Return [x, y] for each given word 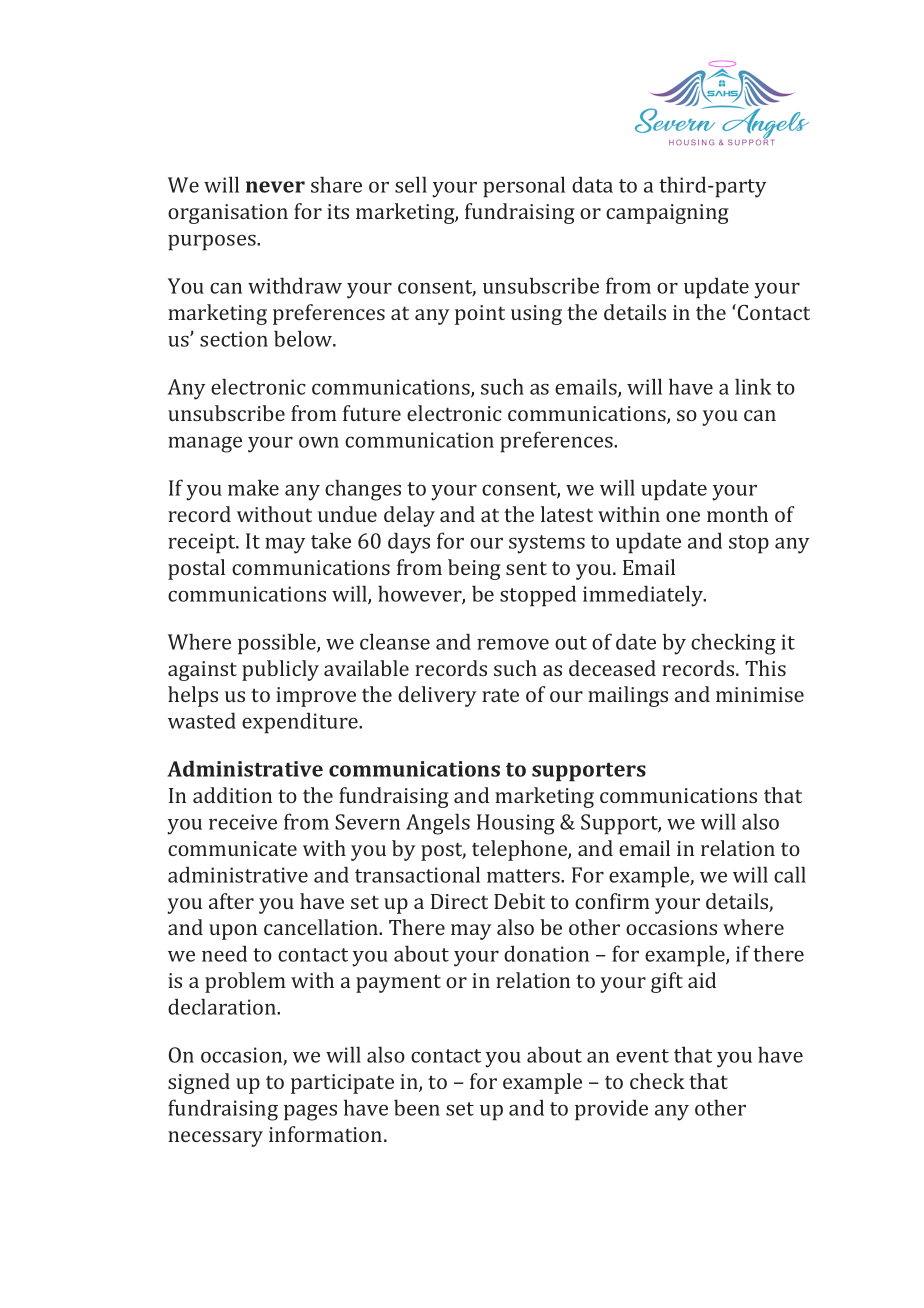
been [417, 1107]
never [275, 187]
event [642, 1056]
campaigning [667, 214]
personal [524, 187]
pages [310, 1113]
